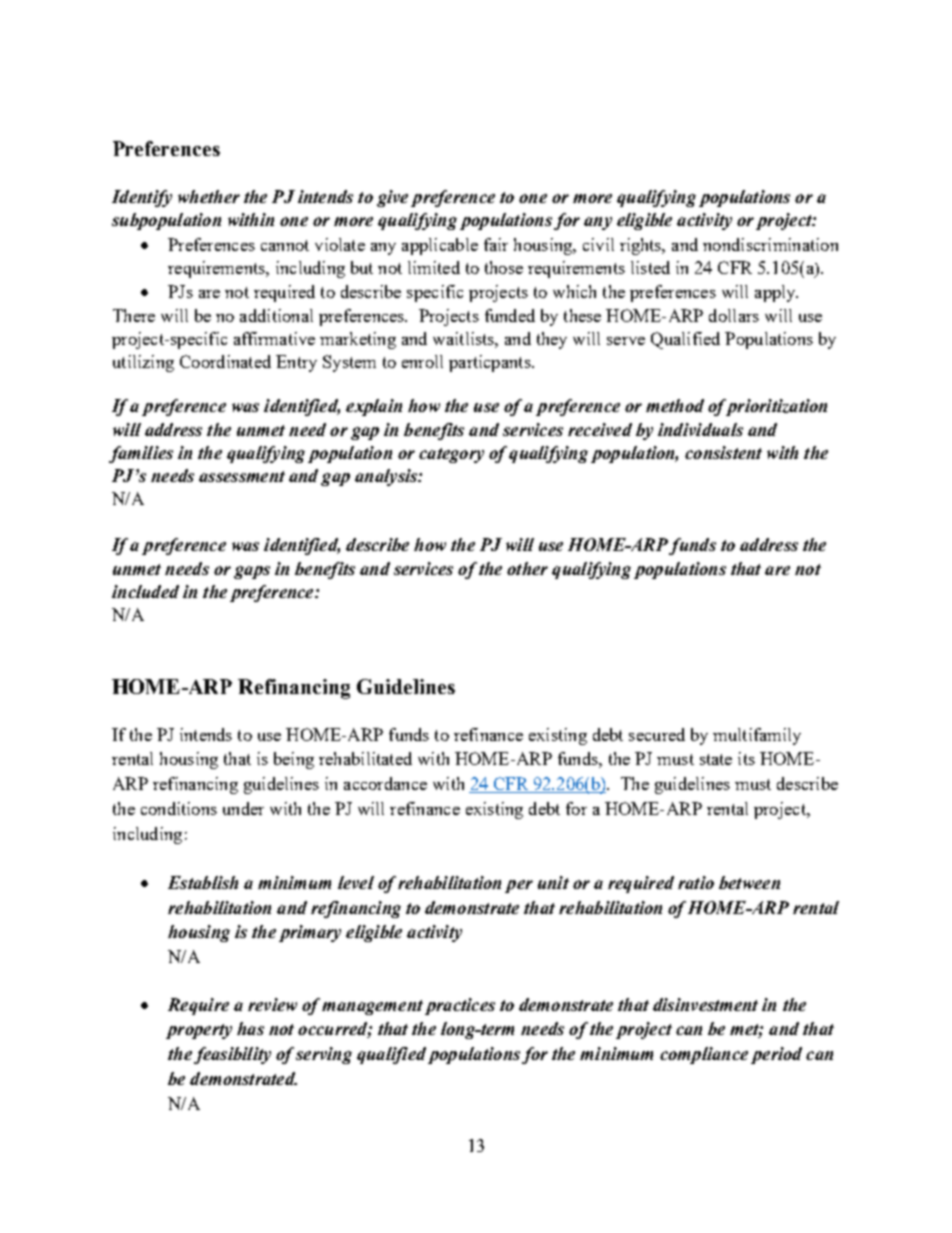 The height and width of the screenshot is (1233, 952). I want to click on practices, so click(460, 1006).
